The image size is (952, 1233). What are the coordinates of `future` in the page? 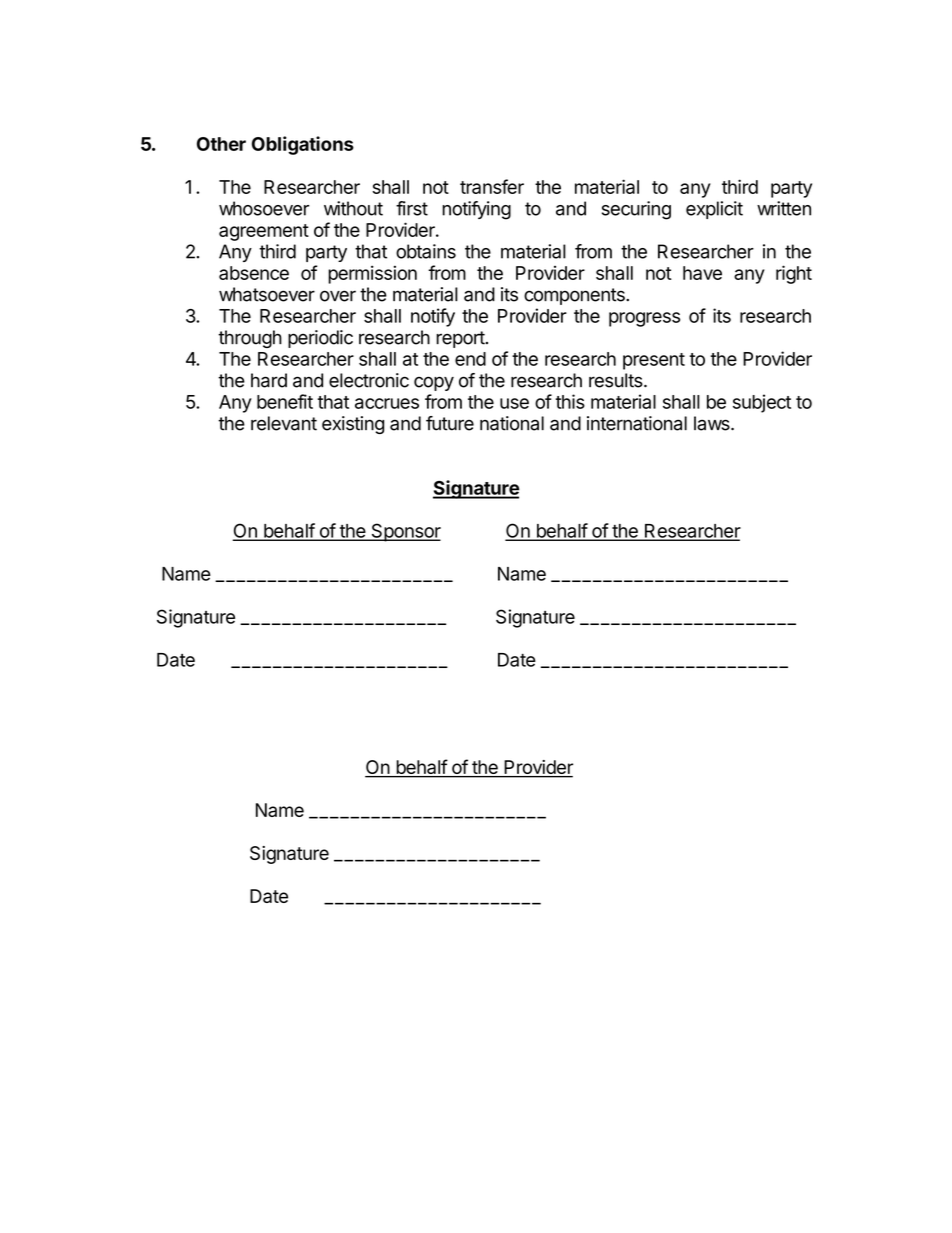 It's located at (450, 423).
